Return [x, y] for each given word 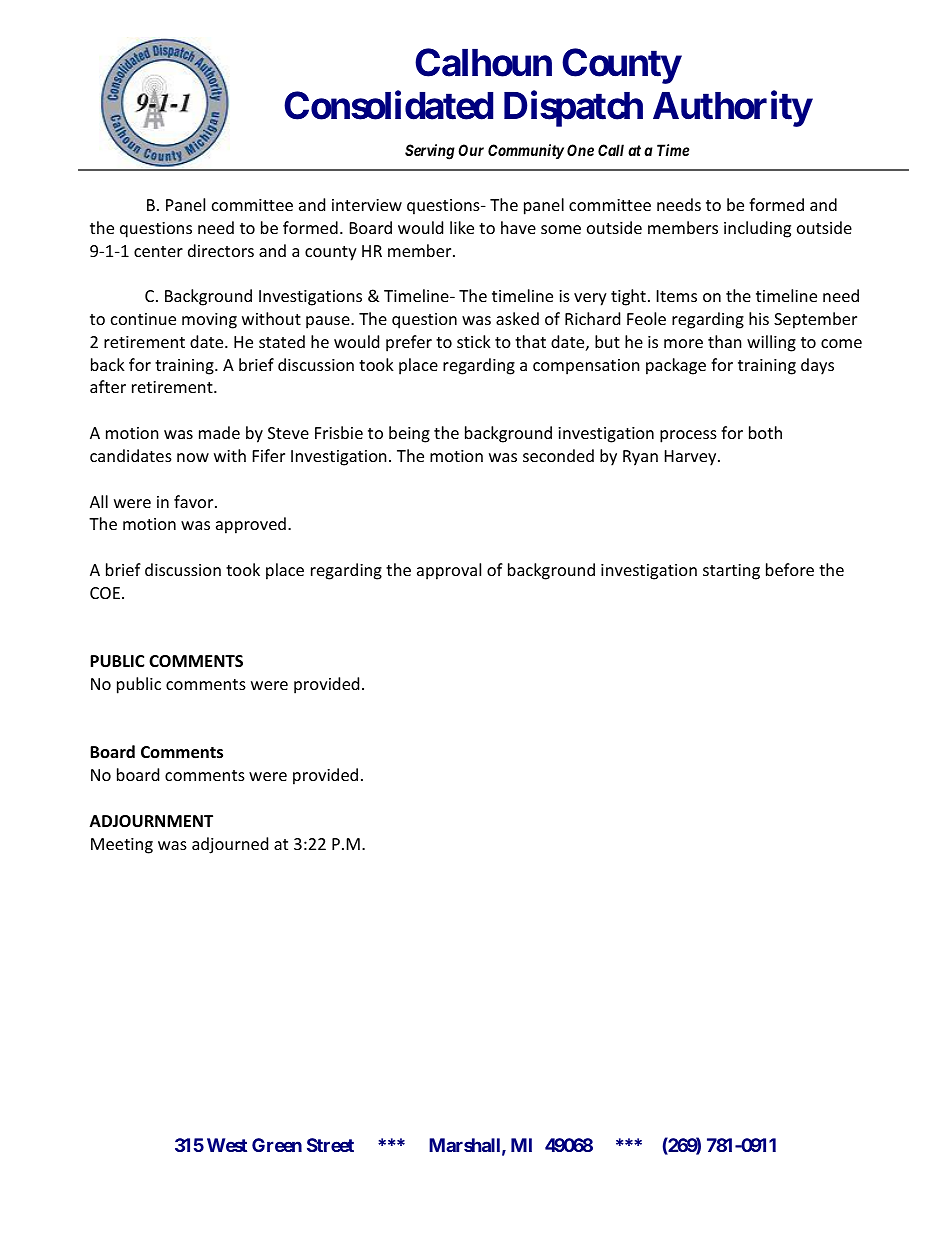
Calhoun [483, 62]
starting [731, 572]
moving [209, 321]
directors [221, 250]
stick [474, 341]
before [790, 569]
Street [330, 1145]
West [227, 1145]
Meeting [122, 846]
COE [105, 593]
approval [449, 571]
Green [277, 1145]
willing [771, 343]
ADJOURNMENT [151, 821]
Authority [732, 109]
